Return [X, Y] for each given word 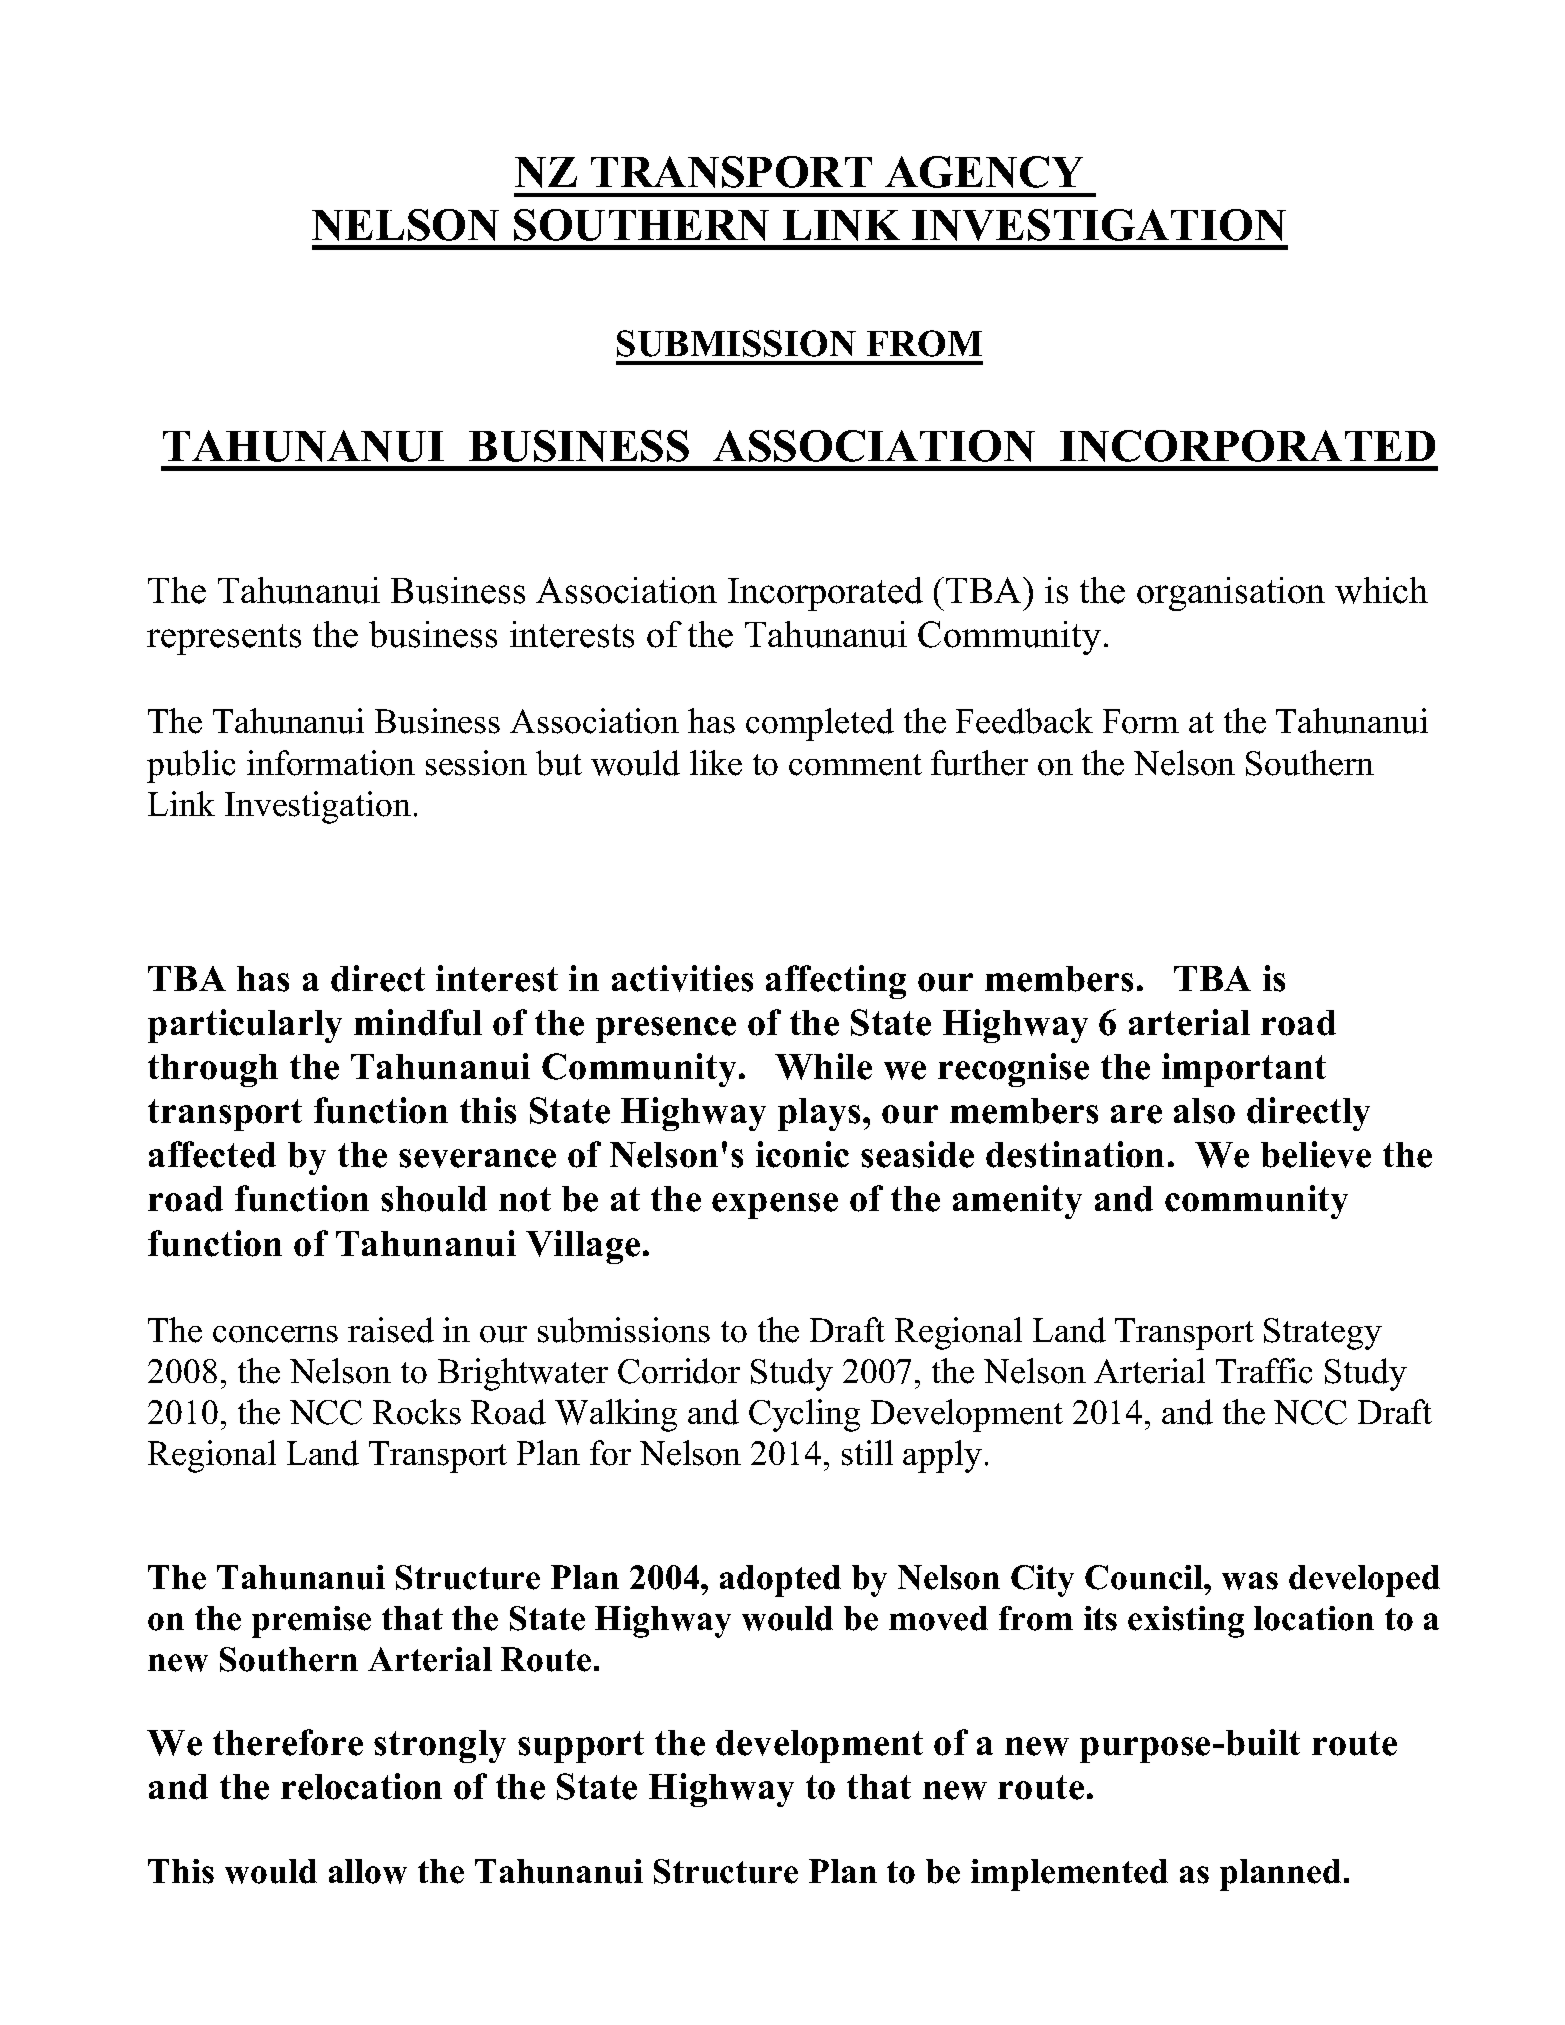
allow [368, 1871]
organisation [1231, 594]
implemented [1069, 1875]
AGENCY [984, 172]
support [581, 1747]
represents [224, 639]
